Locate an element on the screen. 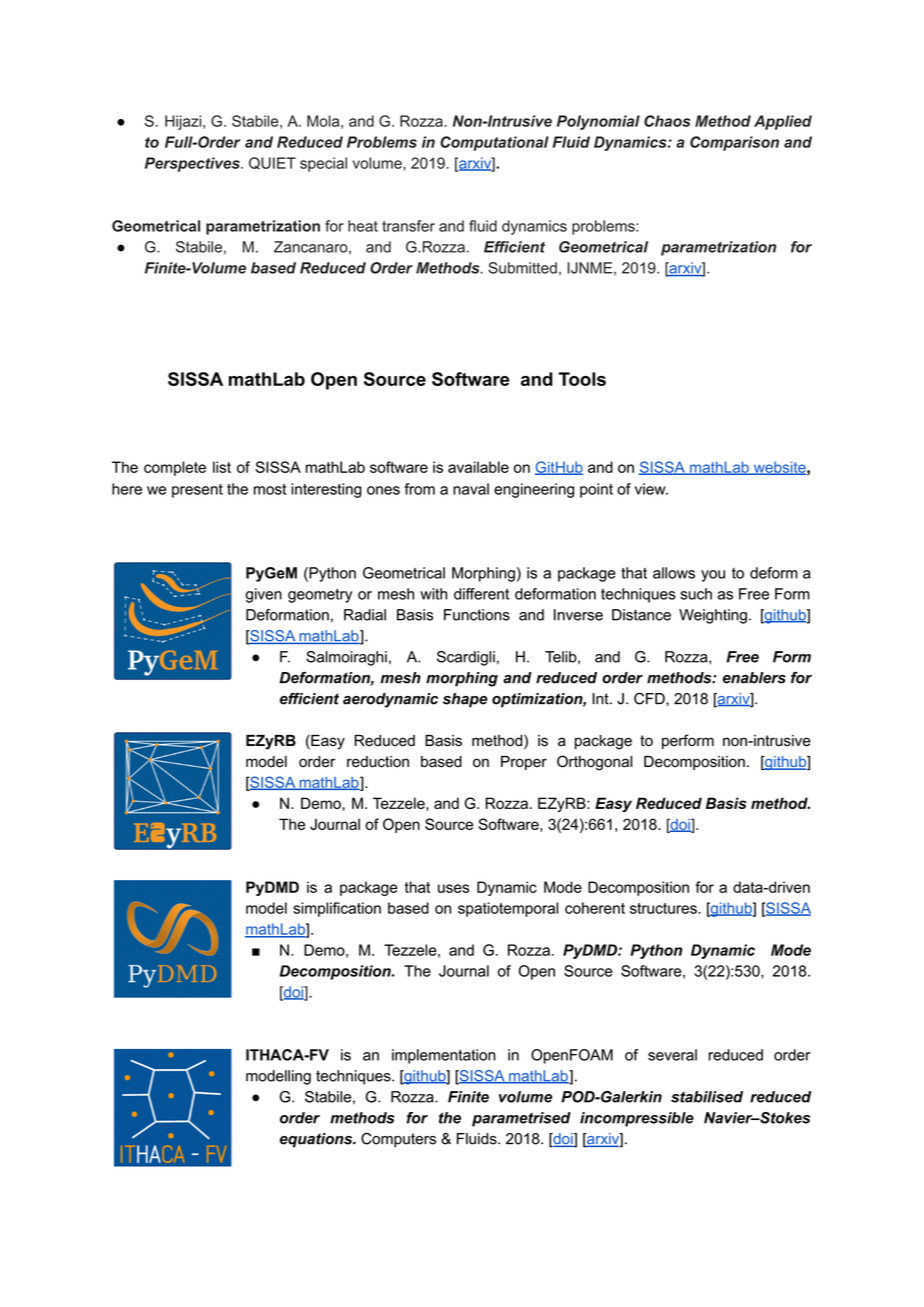 Image resolution: width=924 pixels, height=1307 pixels. Comparison is located at coordinates (734, 143).
